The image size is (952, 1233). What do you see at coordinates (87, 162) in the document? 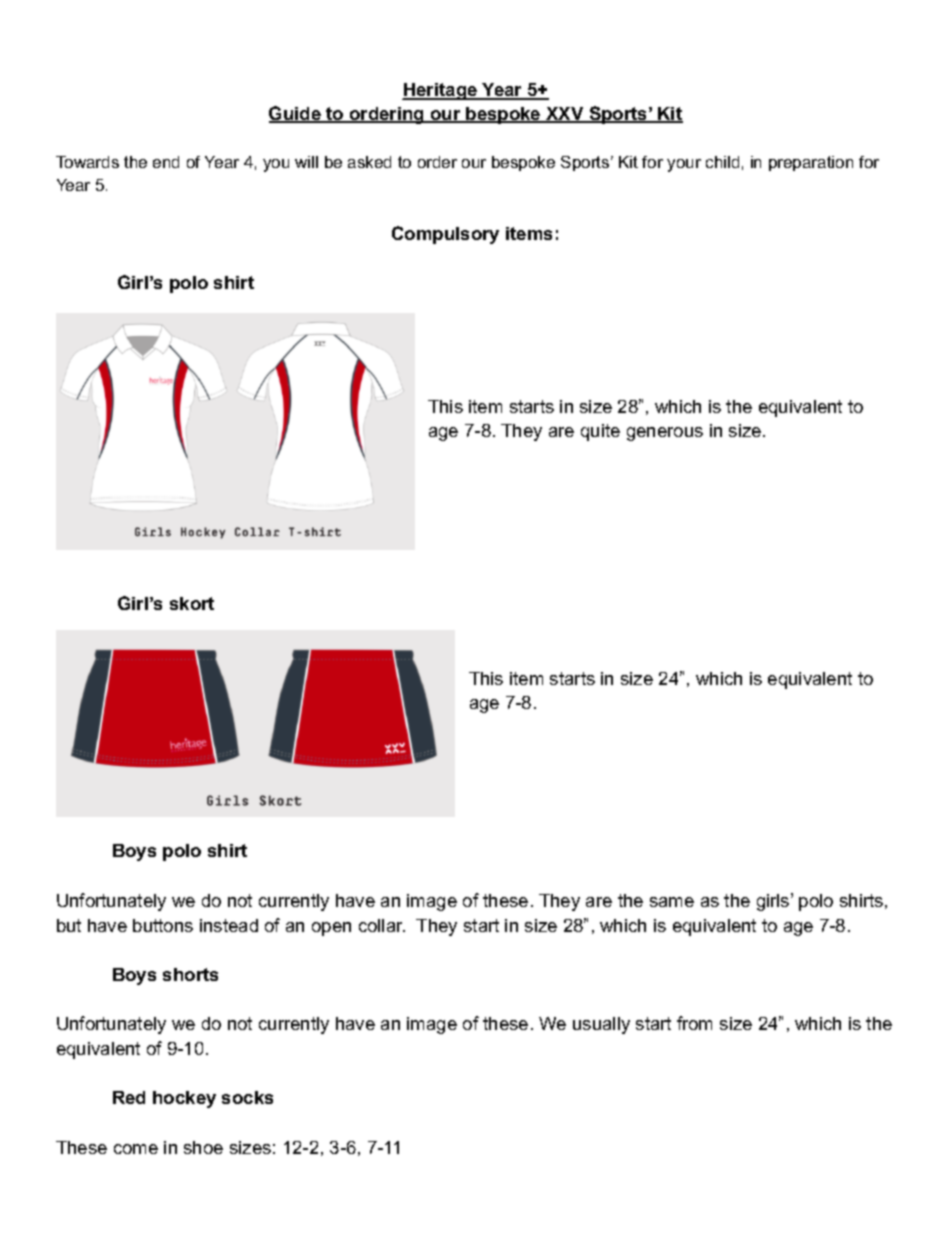
I see `Towards` at bounding box center [87, 162].
